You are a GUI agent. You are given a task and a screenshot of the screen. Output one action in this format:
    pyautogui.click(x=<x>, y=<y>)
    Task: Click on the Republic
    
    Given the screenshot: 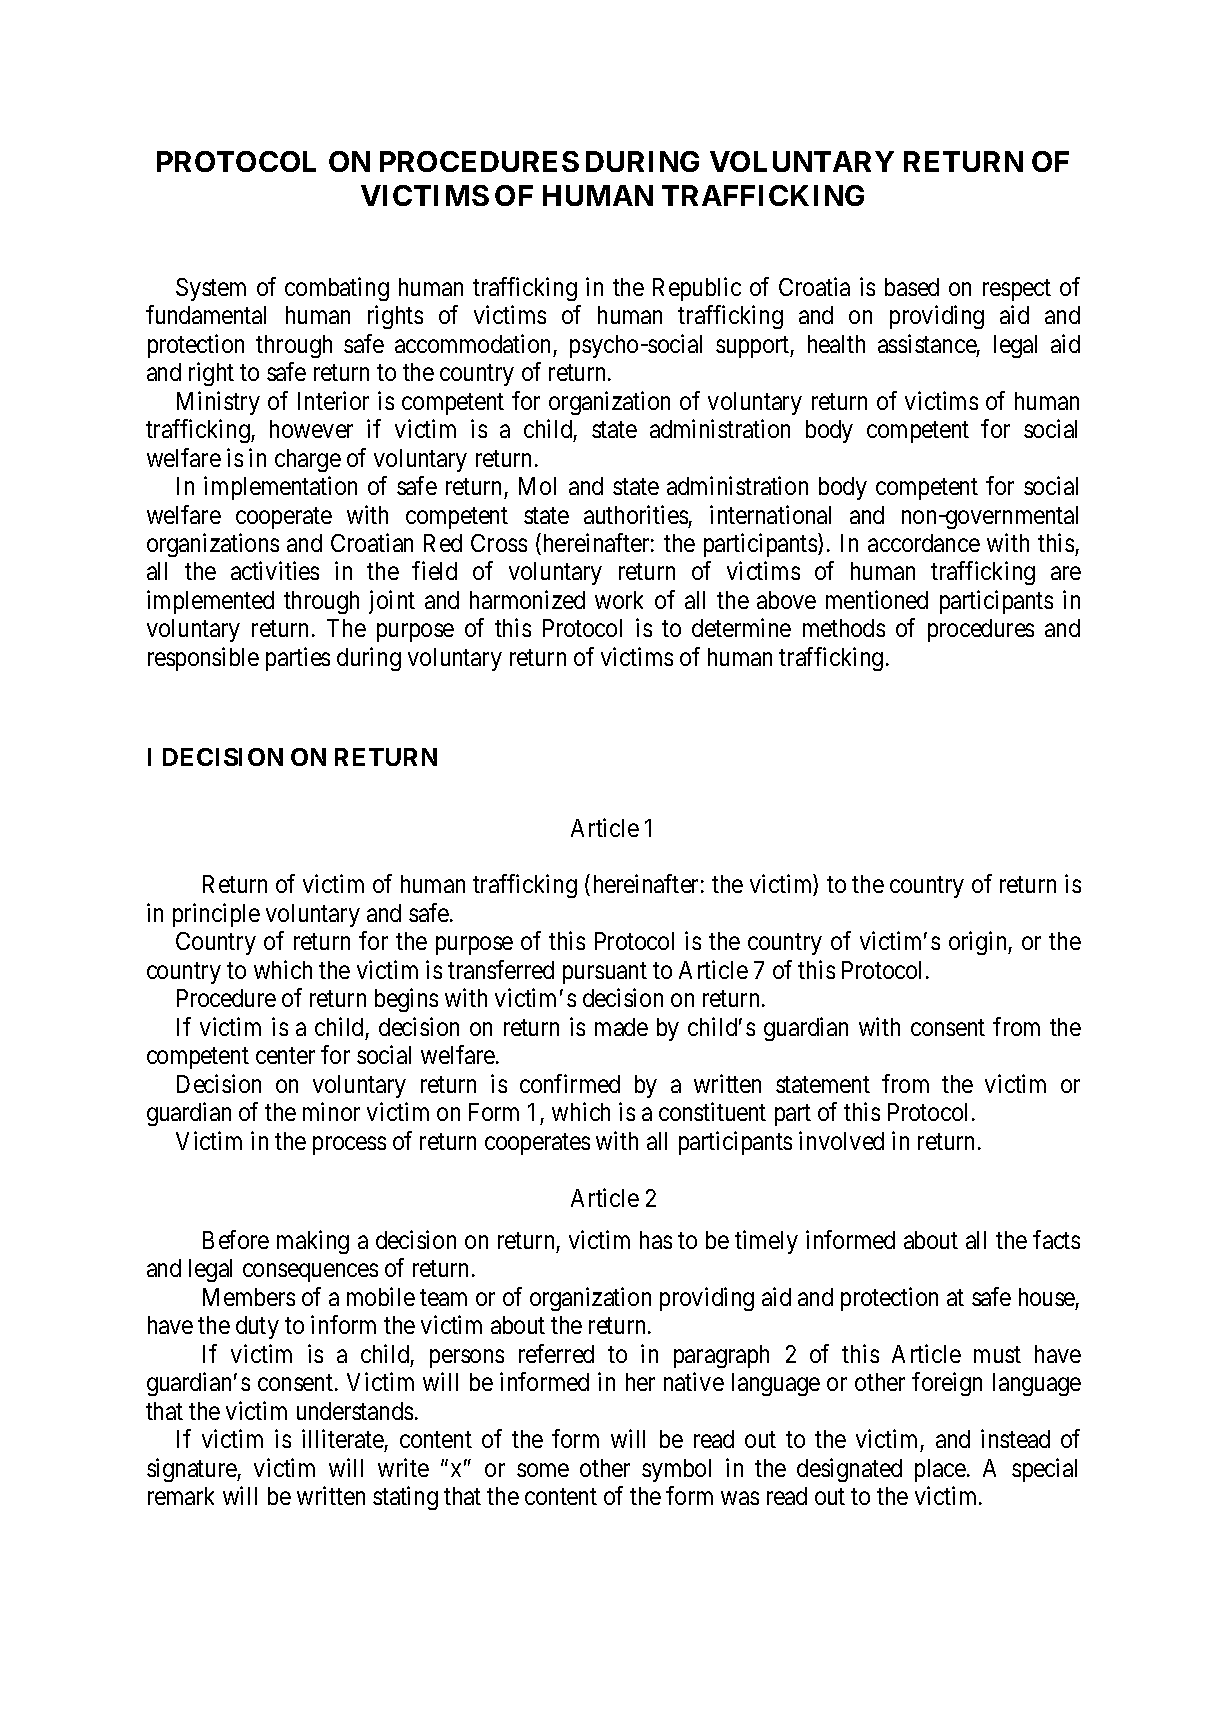 What is the action you would take?
    pyautogui.click(x=697, y=289)
